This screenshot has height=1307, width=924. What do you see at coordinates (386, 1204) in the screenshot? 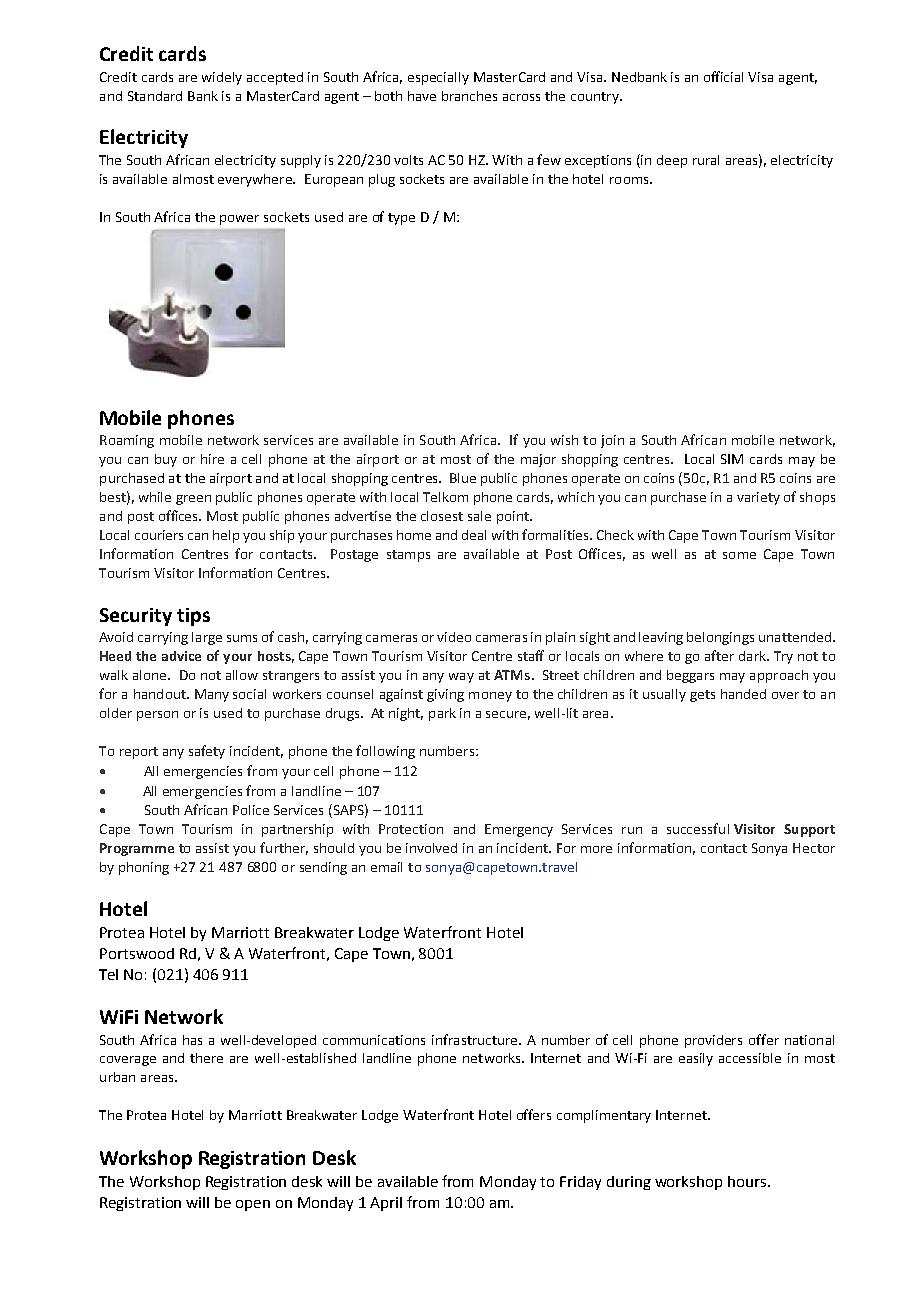
I see `April` at bounding box center [386, 1204].
